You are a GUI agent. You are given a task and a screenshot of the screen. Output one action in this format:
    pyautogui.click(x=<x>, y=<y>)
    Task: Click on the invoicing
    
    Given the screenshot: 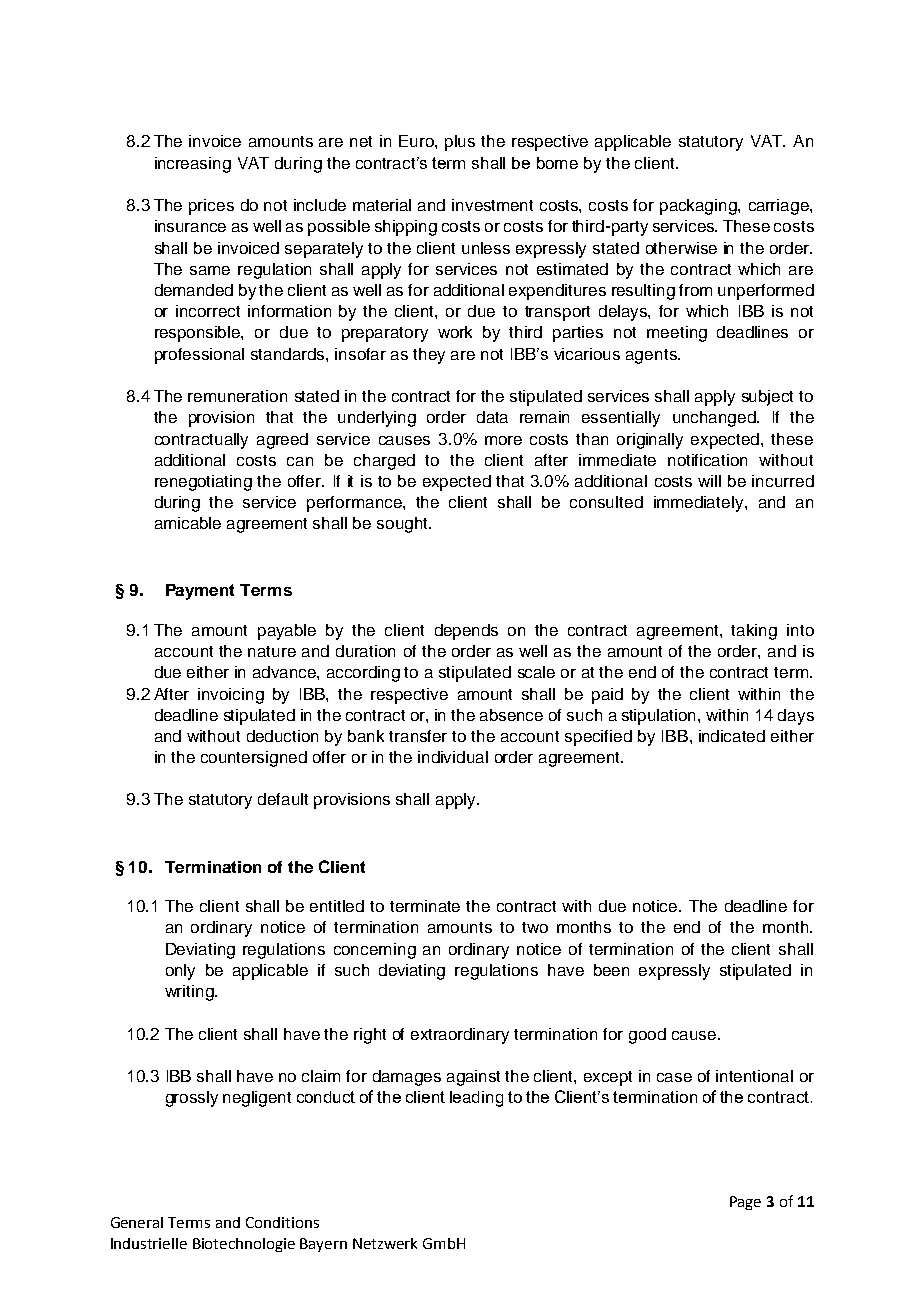 What is the action you would take?
    pyautogui.click(x=231, y=696)
